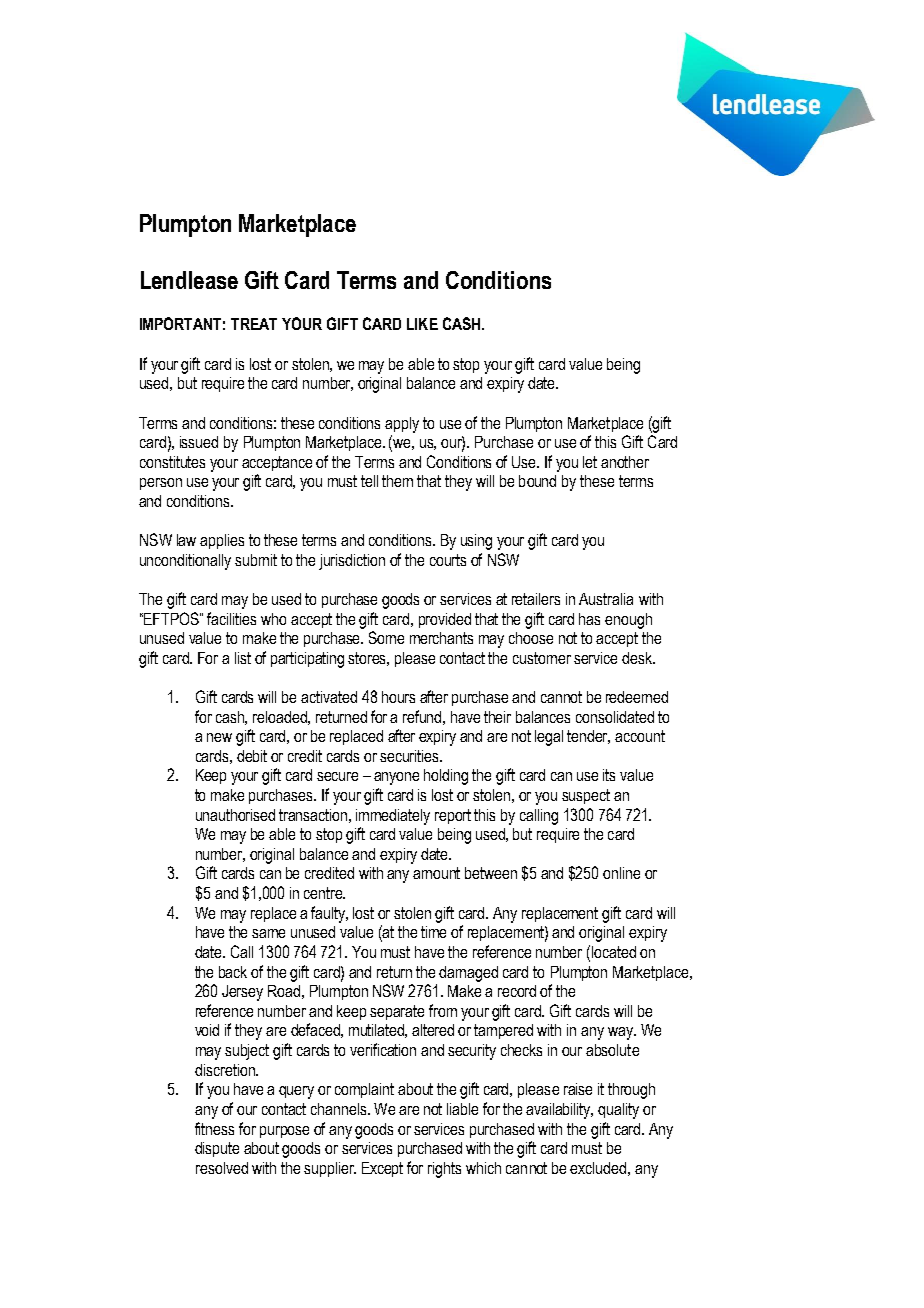  Describe the element at coordinates (542, 658) in the screenshot. I see `customer` at that location.
